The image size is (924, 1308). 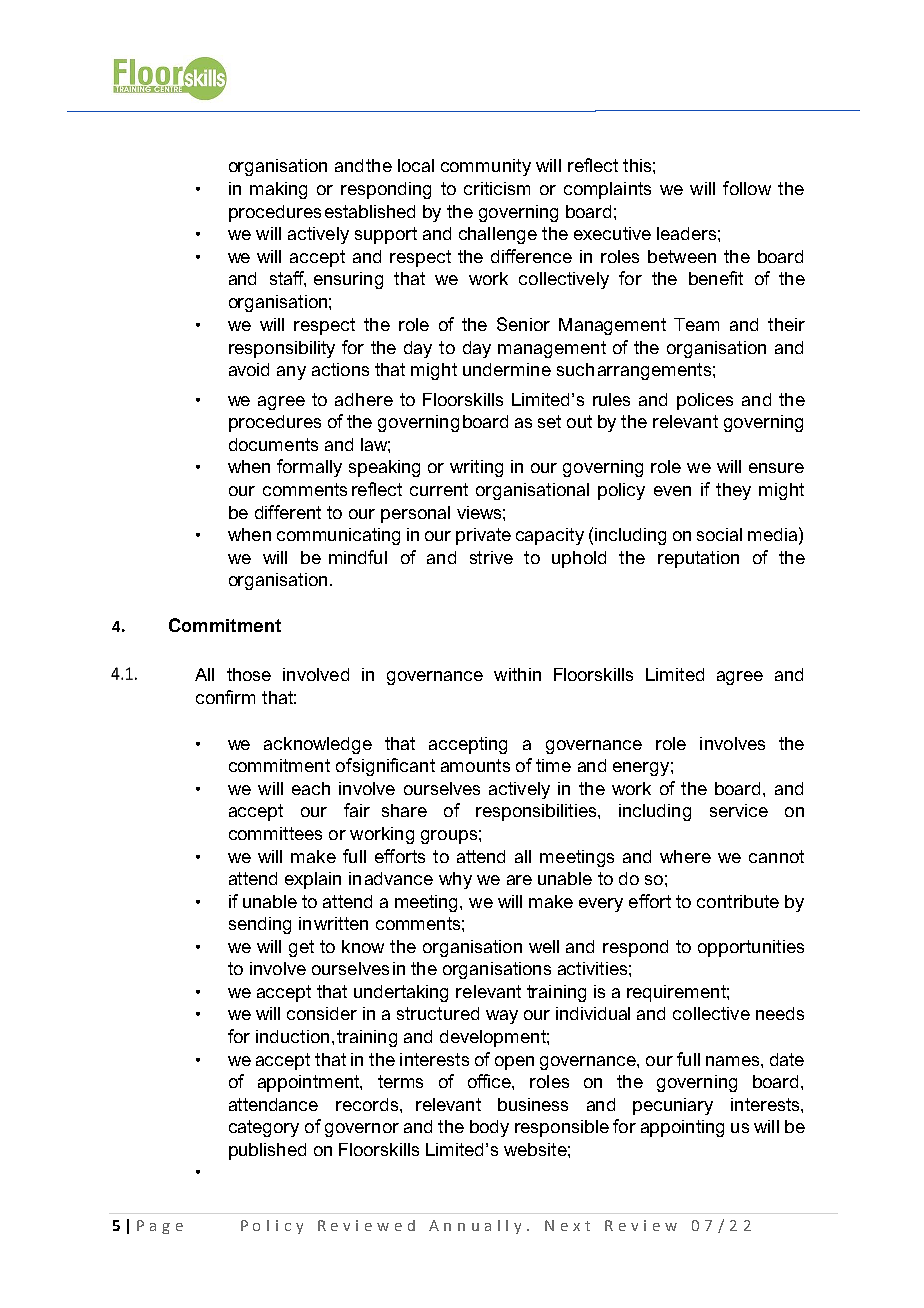 I want to click on committees, so click(x=275, y=833).
